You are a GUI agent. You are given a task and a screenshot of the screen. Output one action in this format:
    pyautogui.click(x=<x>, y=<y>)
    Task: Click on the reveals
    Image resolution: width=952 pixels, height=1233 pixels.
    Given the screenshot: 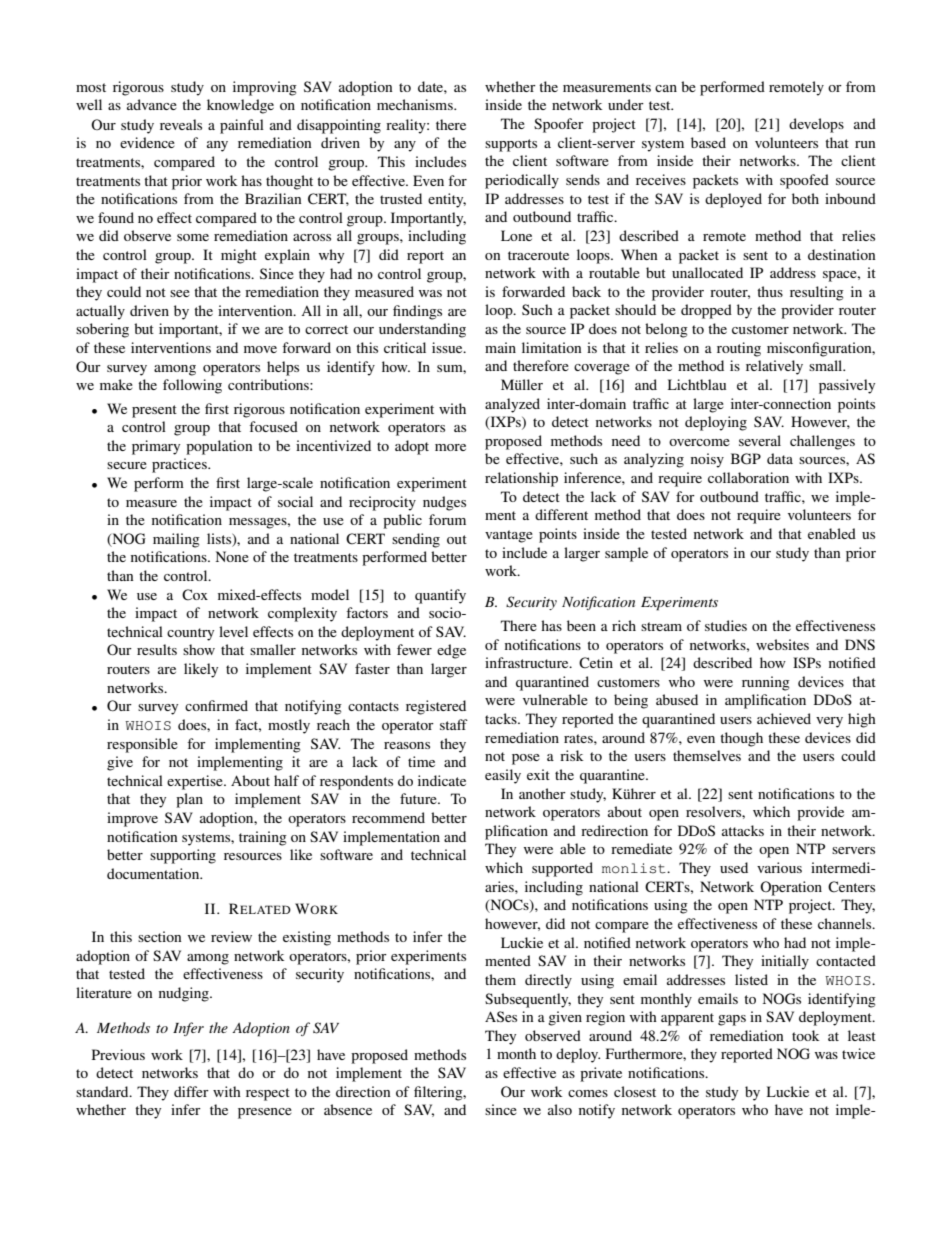 What is the action you would take?
    pyautogui.click(x=181, y=124)
